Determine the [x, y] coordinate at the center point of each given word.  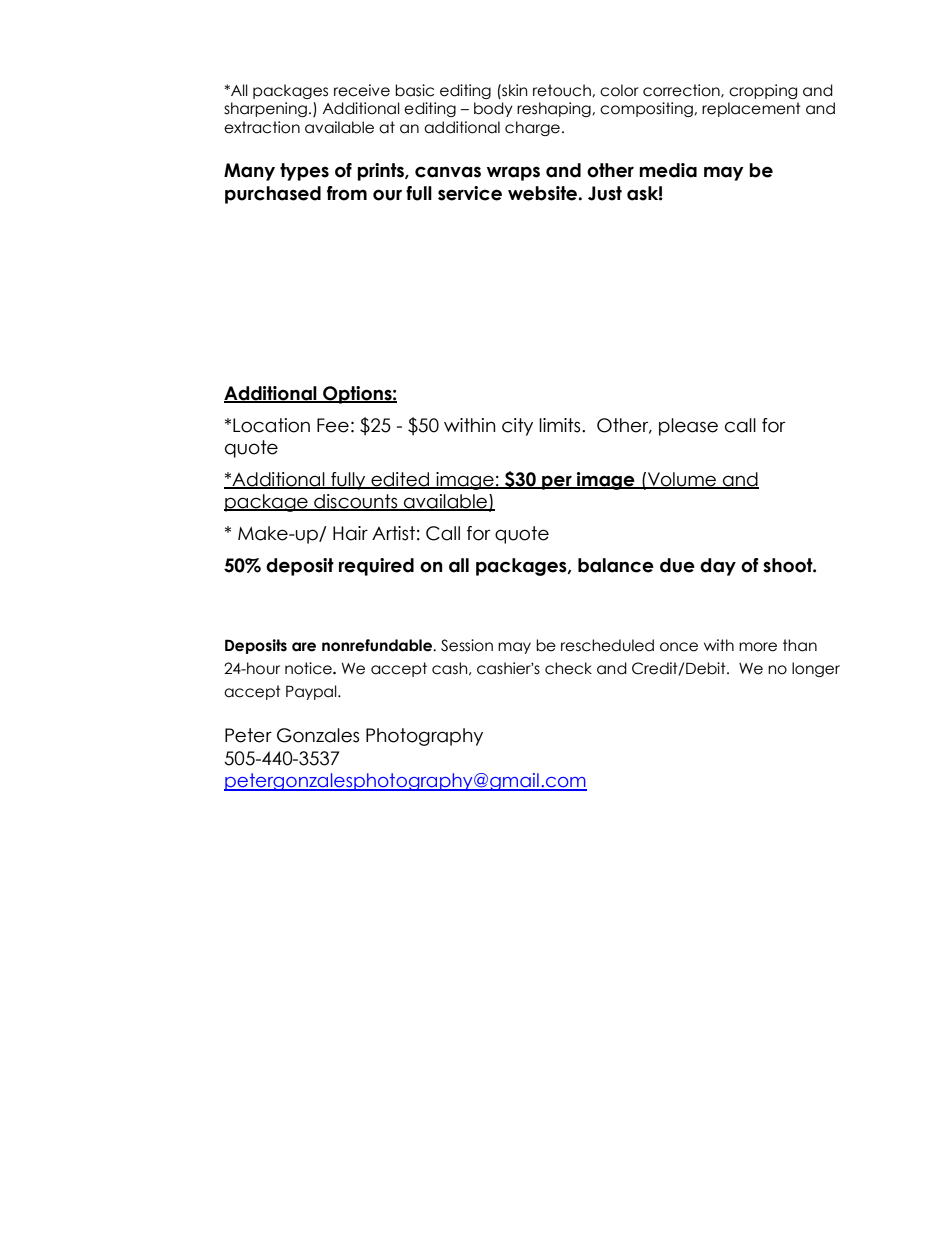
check [568, 668]
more [758, 647]
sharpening [265, 109]
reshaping [555, 109]
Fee [333, 425]
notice [309, 668]
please [688, 427]
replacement [751, 109]
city [517, 427]
